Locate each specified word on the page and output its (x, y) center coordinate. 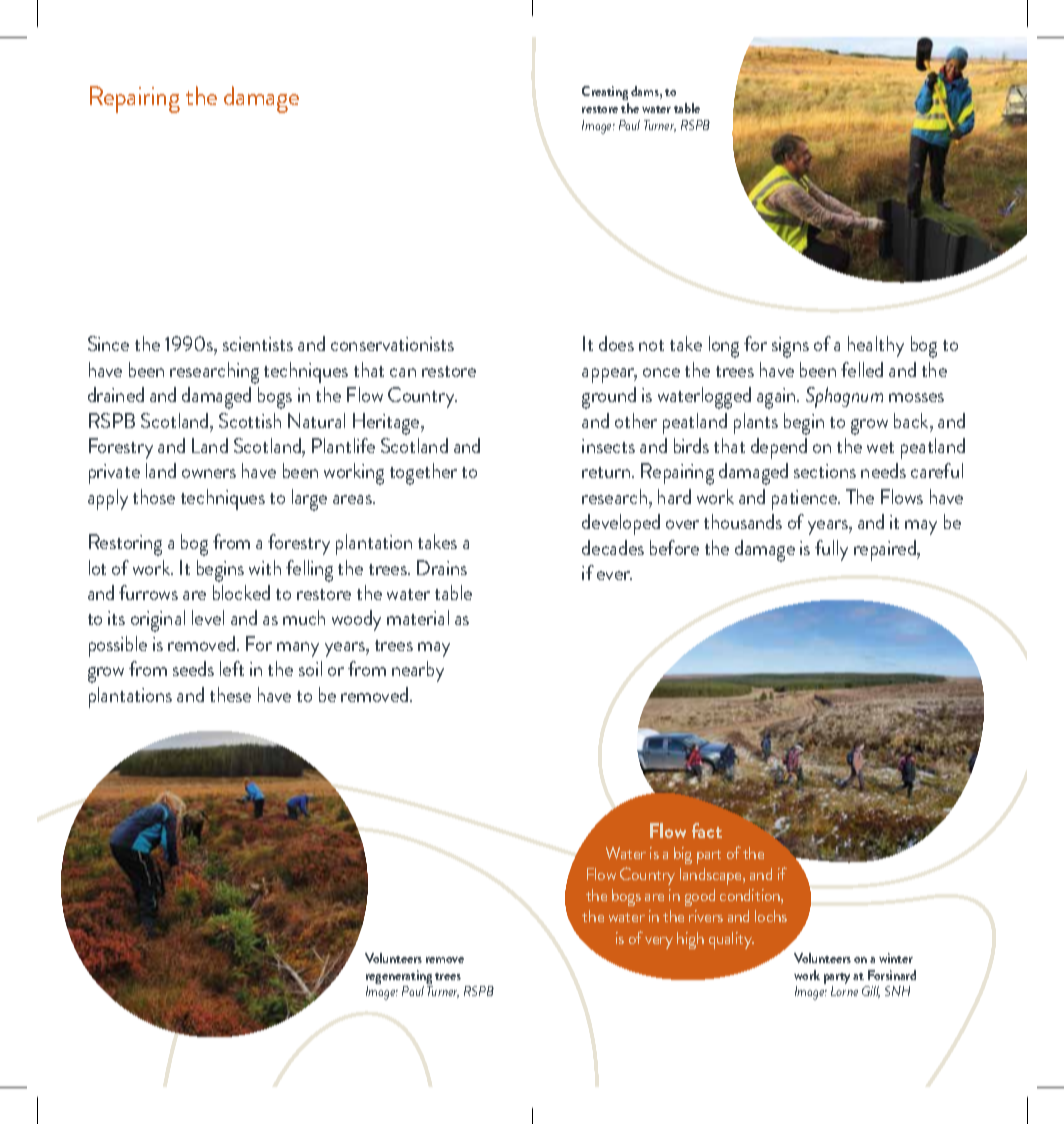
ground (609, 398)
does (616, 343)
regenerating (399, 978)
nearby (418, 671)
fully (831, 550)
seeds (193, 668)
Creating (605, 95)
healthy (876, 346)
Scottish (250, 420)
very (659, 943)
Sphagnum (844, 397)
